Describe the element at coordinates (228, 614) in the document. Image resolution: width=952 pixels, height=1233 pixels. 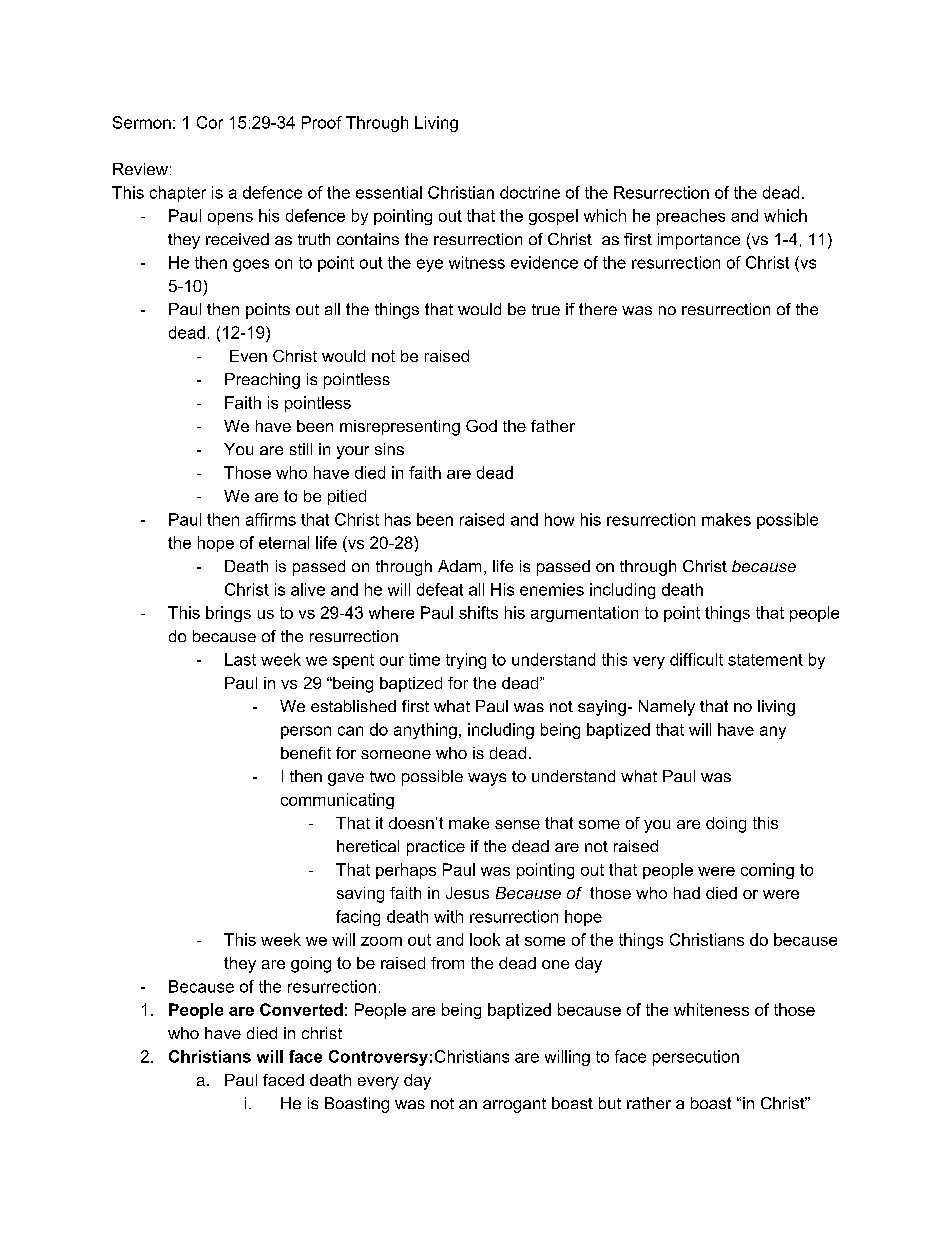
I see `brings` at that location.
